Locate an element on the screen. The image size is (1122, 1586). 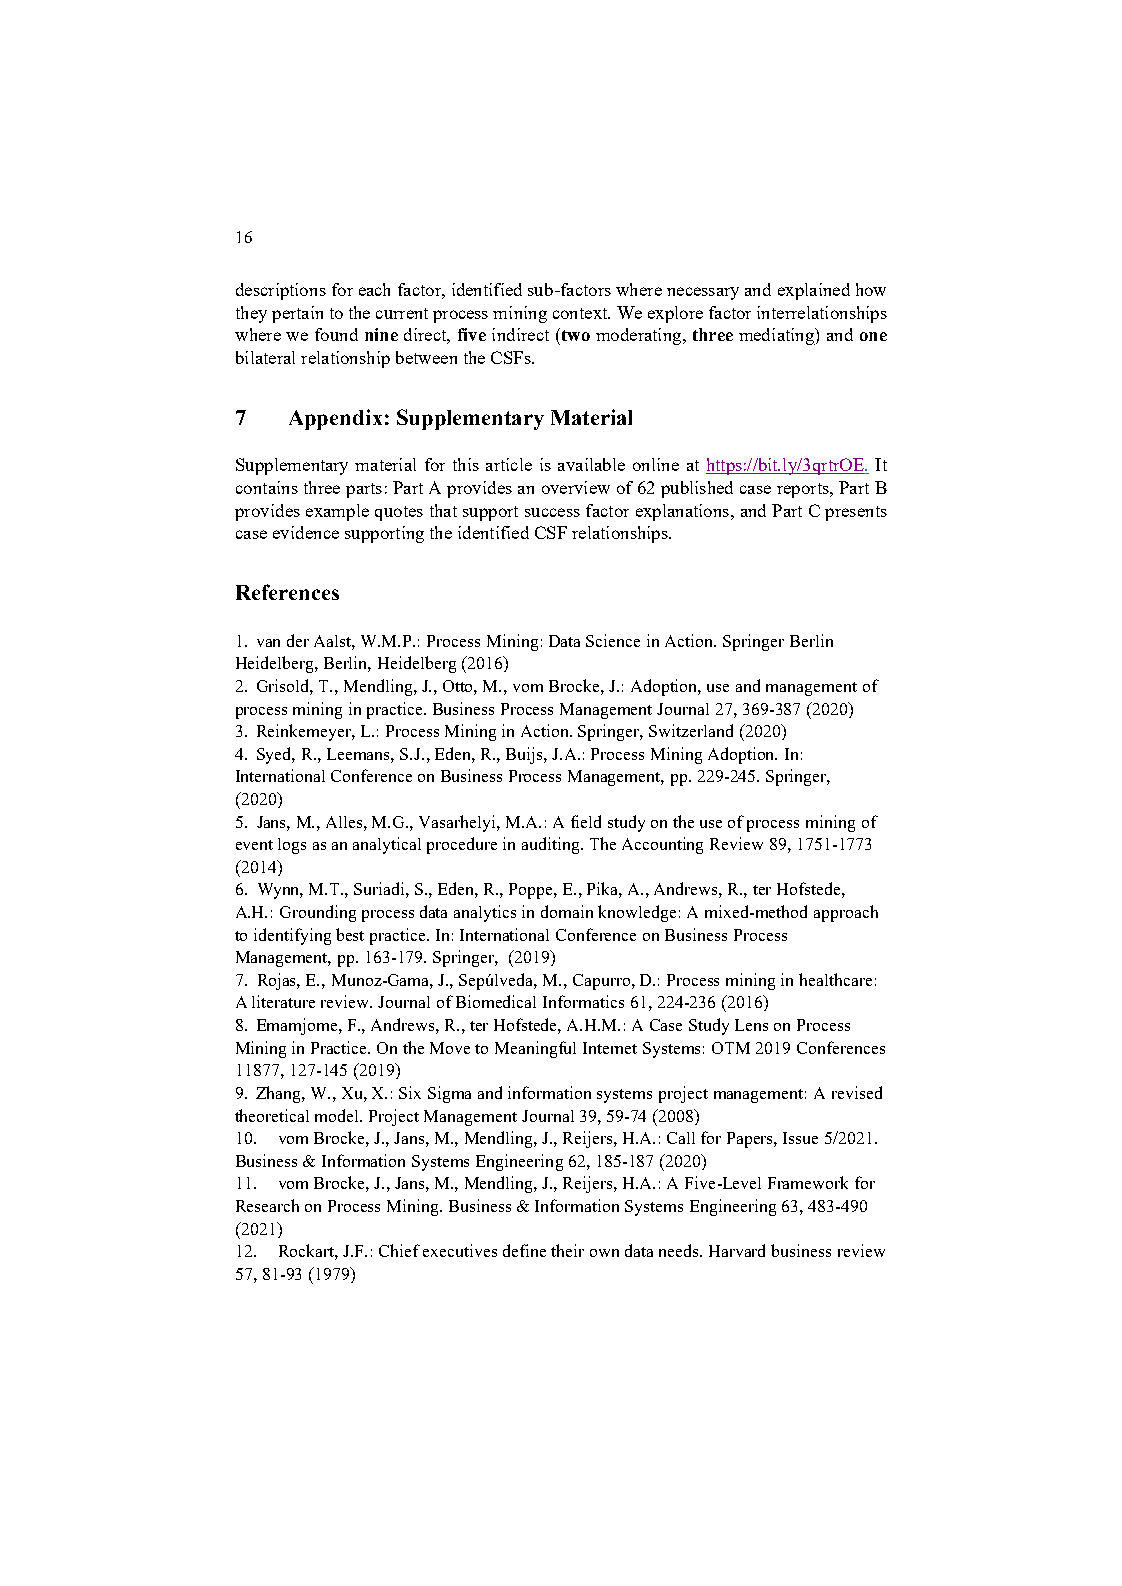
approach is located at coordinates (846, 913).
